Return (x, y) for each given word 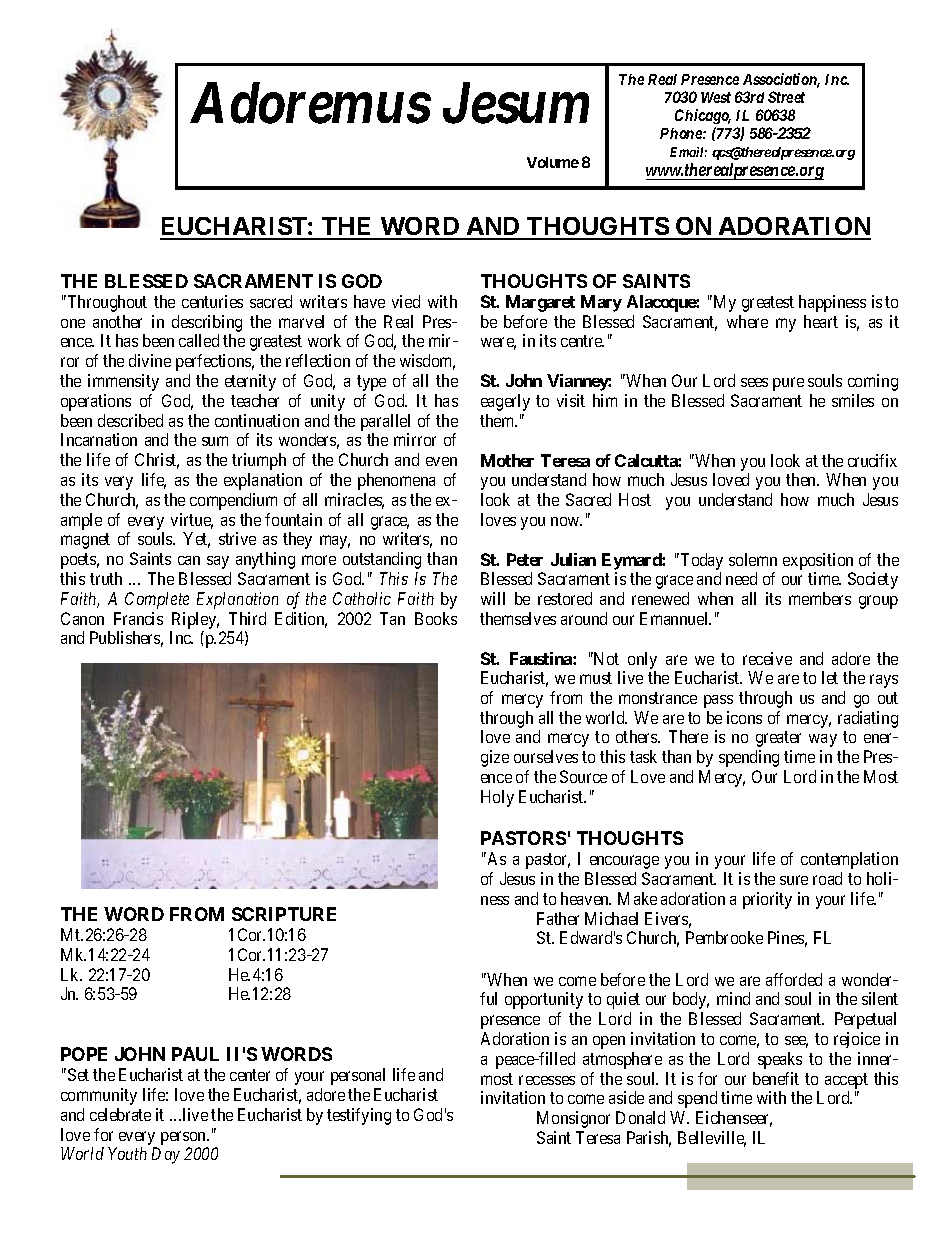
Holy (497, 798)
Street (786, 97)
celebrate (120, 1114)
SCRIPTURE (284, 914)
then (802, 479)
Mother (507, 460)
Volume (553, 162)
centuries (212, 301)
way (823, 740)
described (130, 420)
